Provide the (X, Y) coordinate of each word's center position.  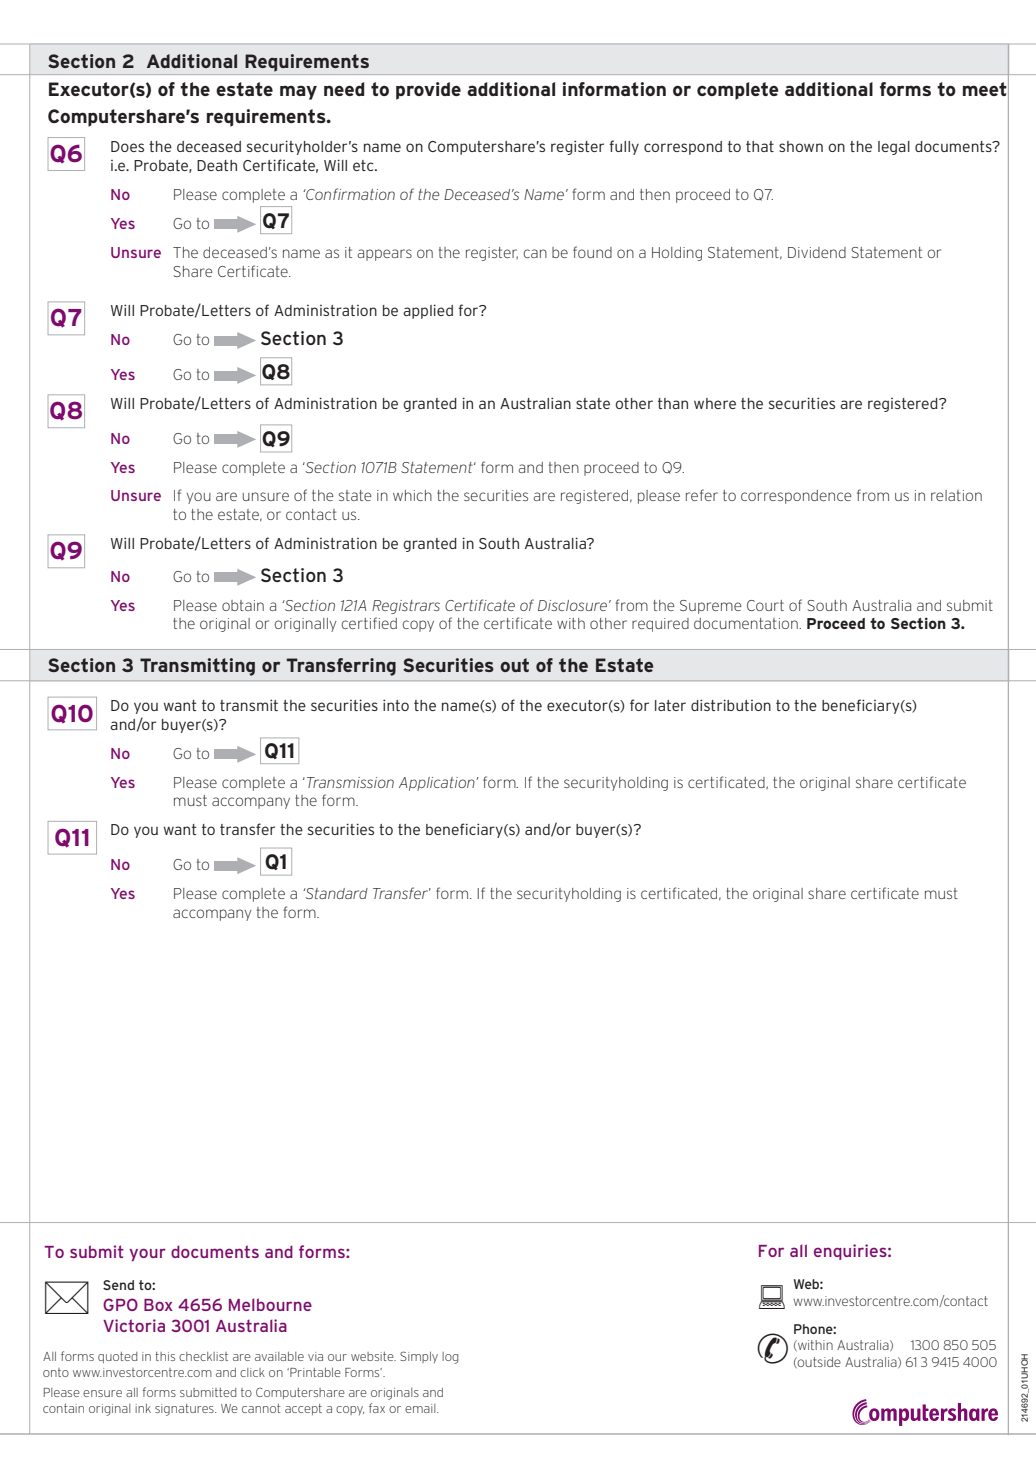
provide (428, 91)
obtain (243, 605)
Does (127, 146)
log (450, 1358)
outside (818, 1362)
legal (894, 148)
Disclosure (572, 605)
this (165, 1356)
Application (438, 784)
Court (765, 605)
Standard (335, 893)
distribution (731, 705)
